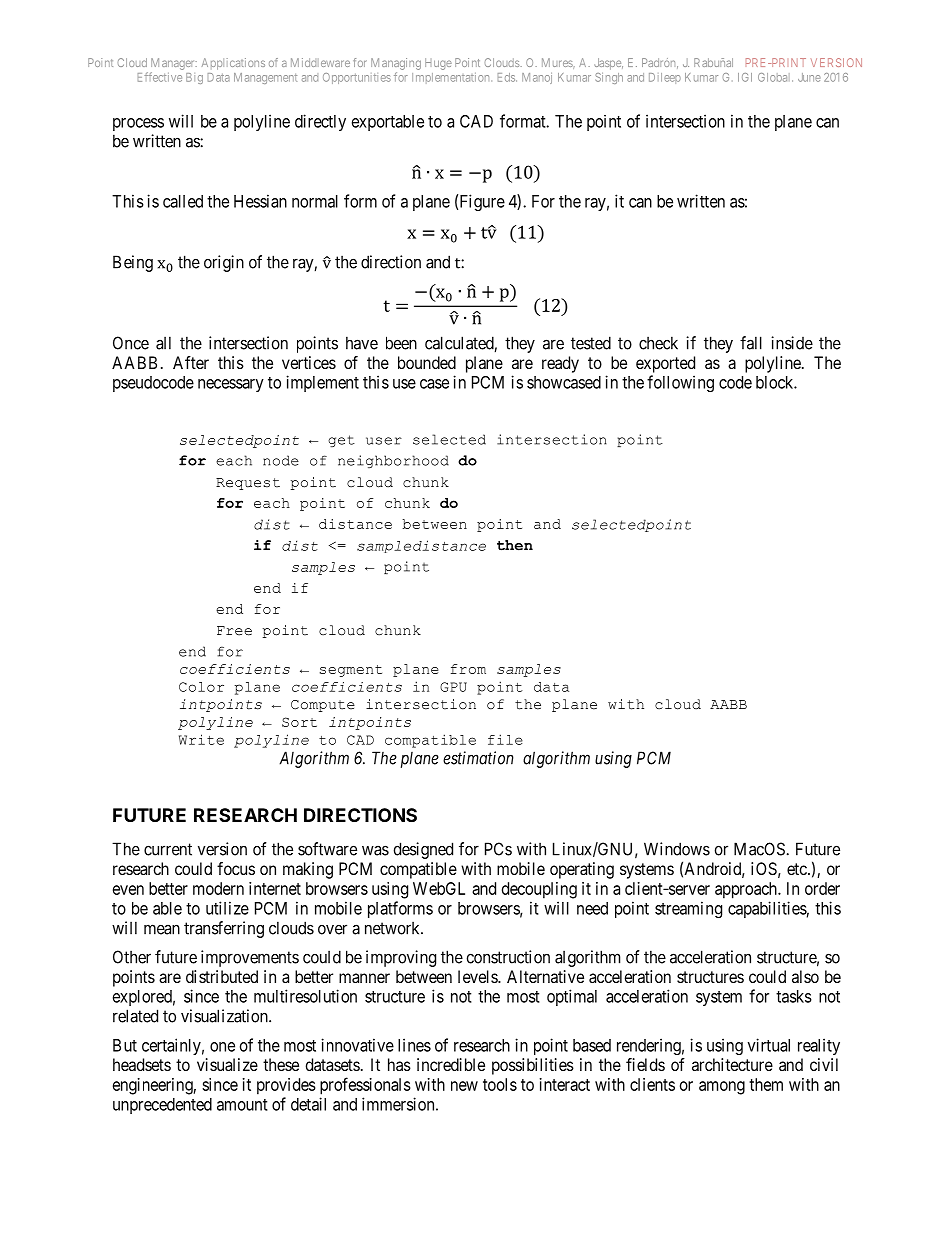 The image size is (952, 1233). What do you see at coordinates (464, 1086) in the screenshot?
I see `new` at bounding box center [464, 1086].
